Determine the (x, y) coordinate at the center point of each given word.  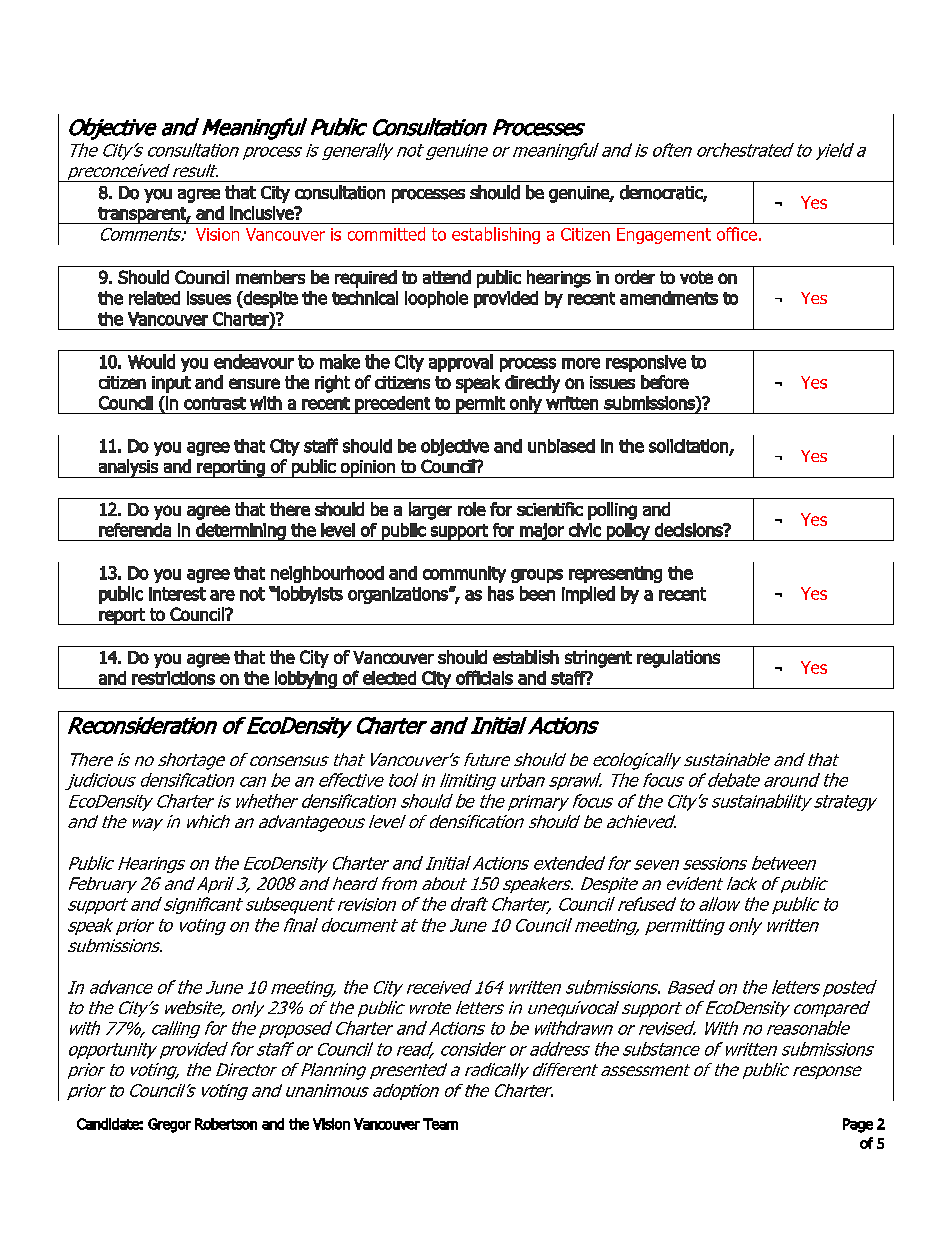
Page (858, 1125)
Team (440, 1124)
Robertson (226, 1124)
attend (447, 277)
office (737, 234)
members (270, 277)
